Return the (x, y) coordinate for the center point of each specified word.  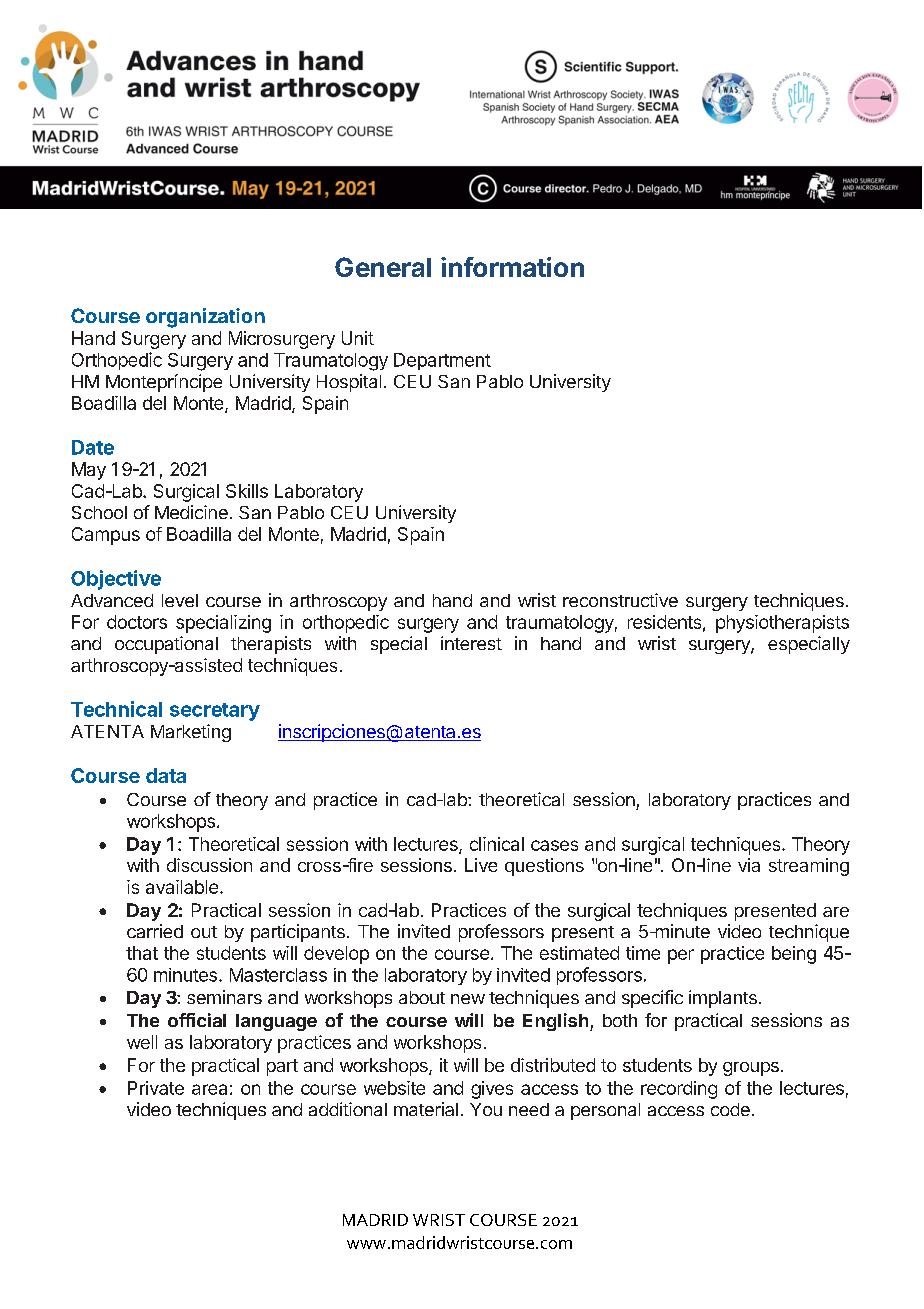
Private (156, 1088)
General (383, 267)
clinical (497, 844)
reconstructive (620, 600)
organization (205, 318)
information (512, 267)
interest (471, 643)
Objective (116, 580)
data (166, 775)
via (749, 865)
